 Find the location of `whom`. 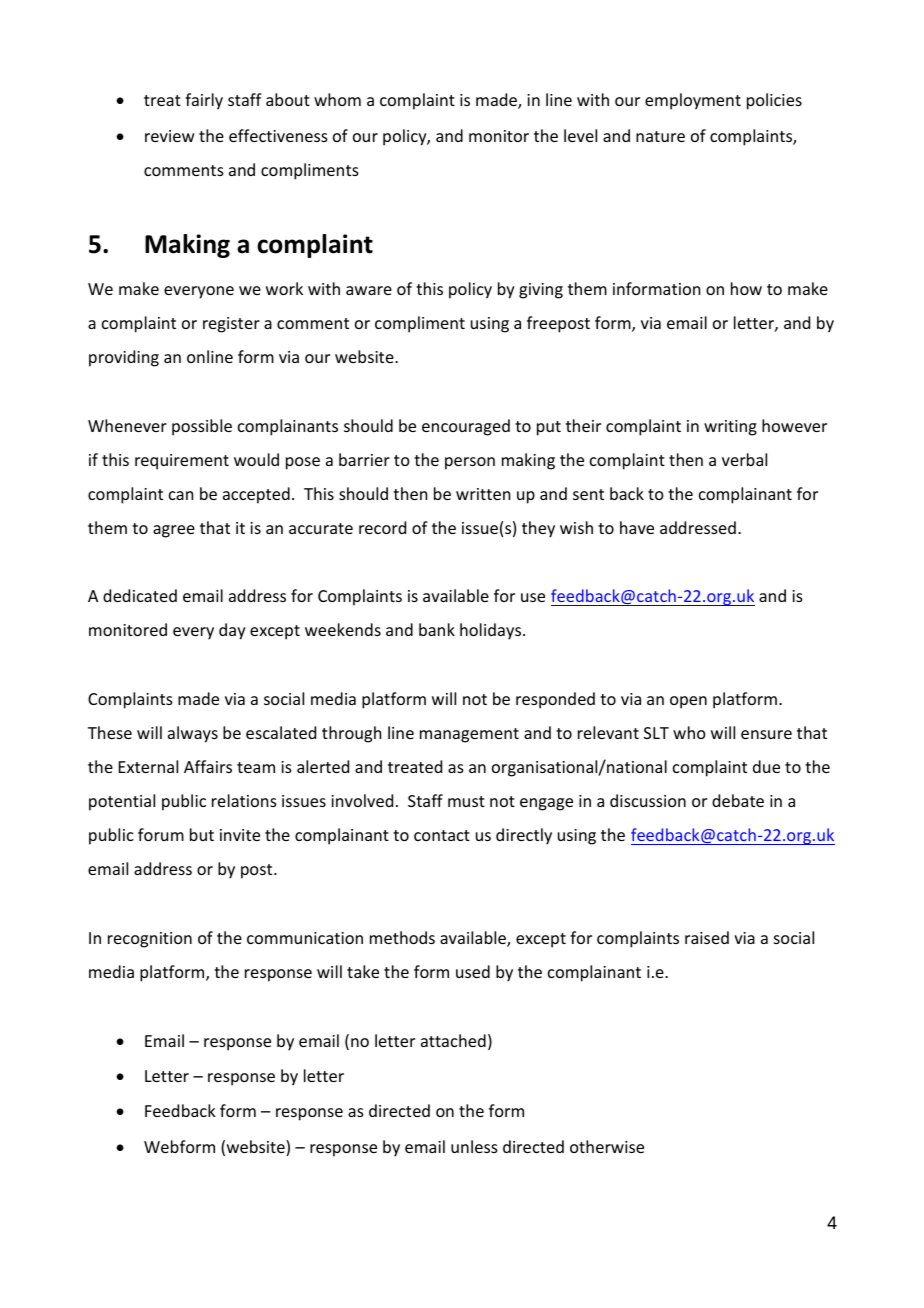

whom is located at coordinates (337, 99).
